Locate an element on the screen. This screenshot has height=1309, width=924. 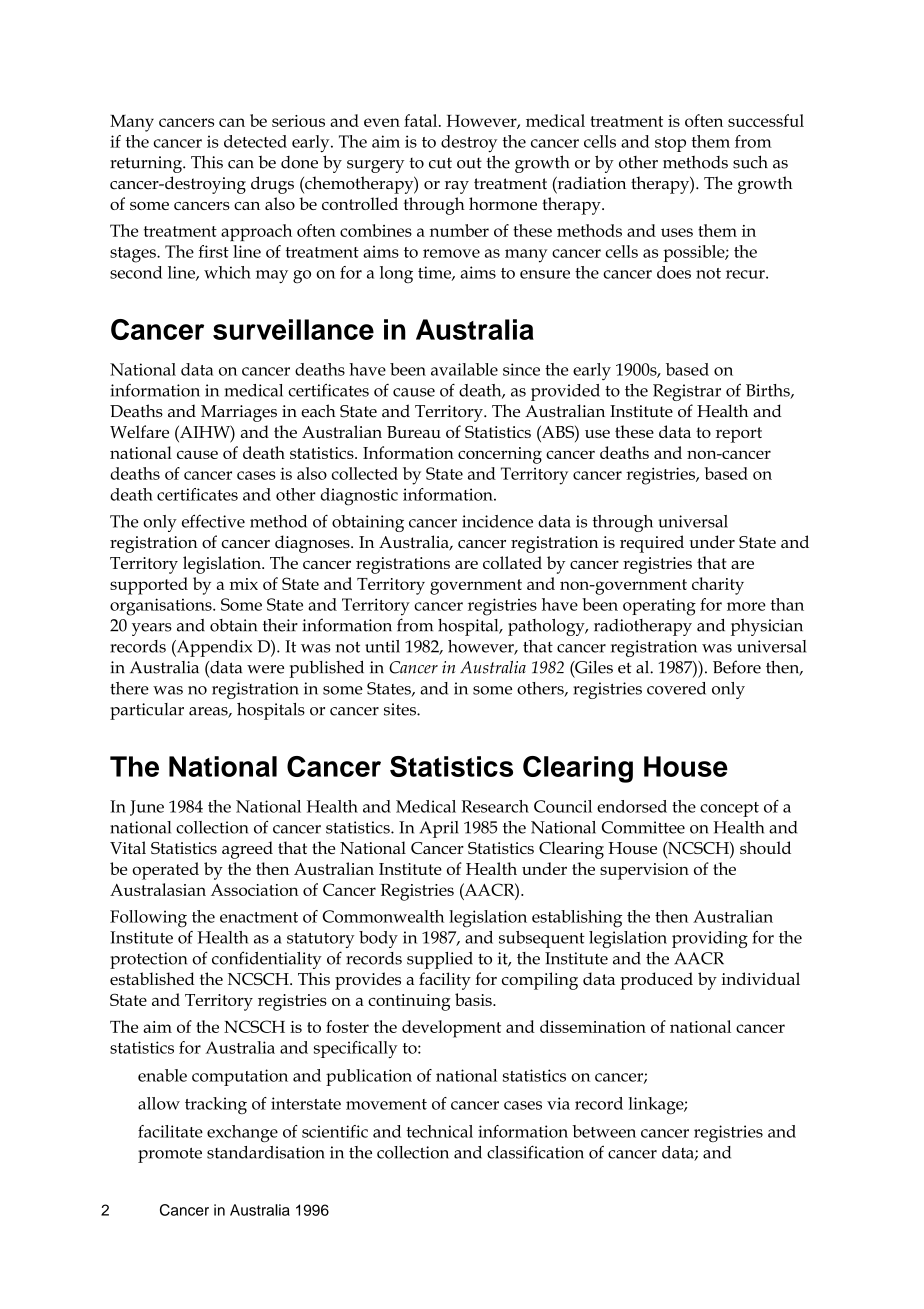
years is located at coordinates (152, 629).
